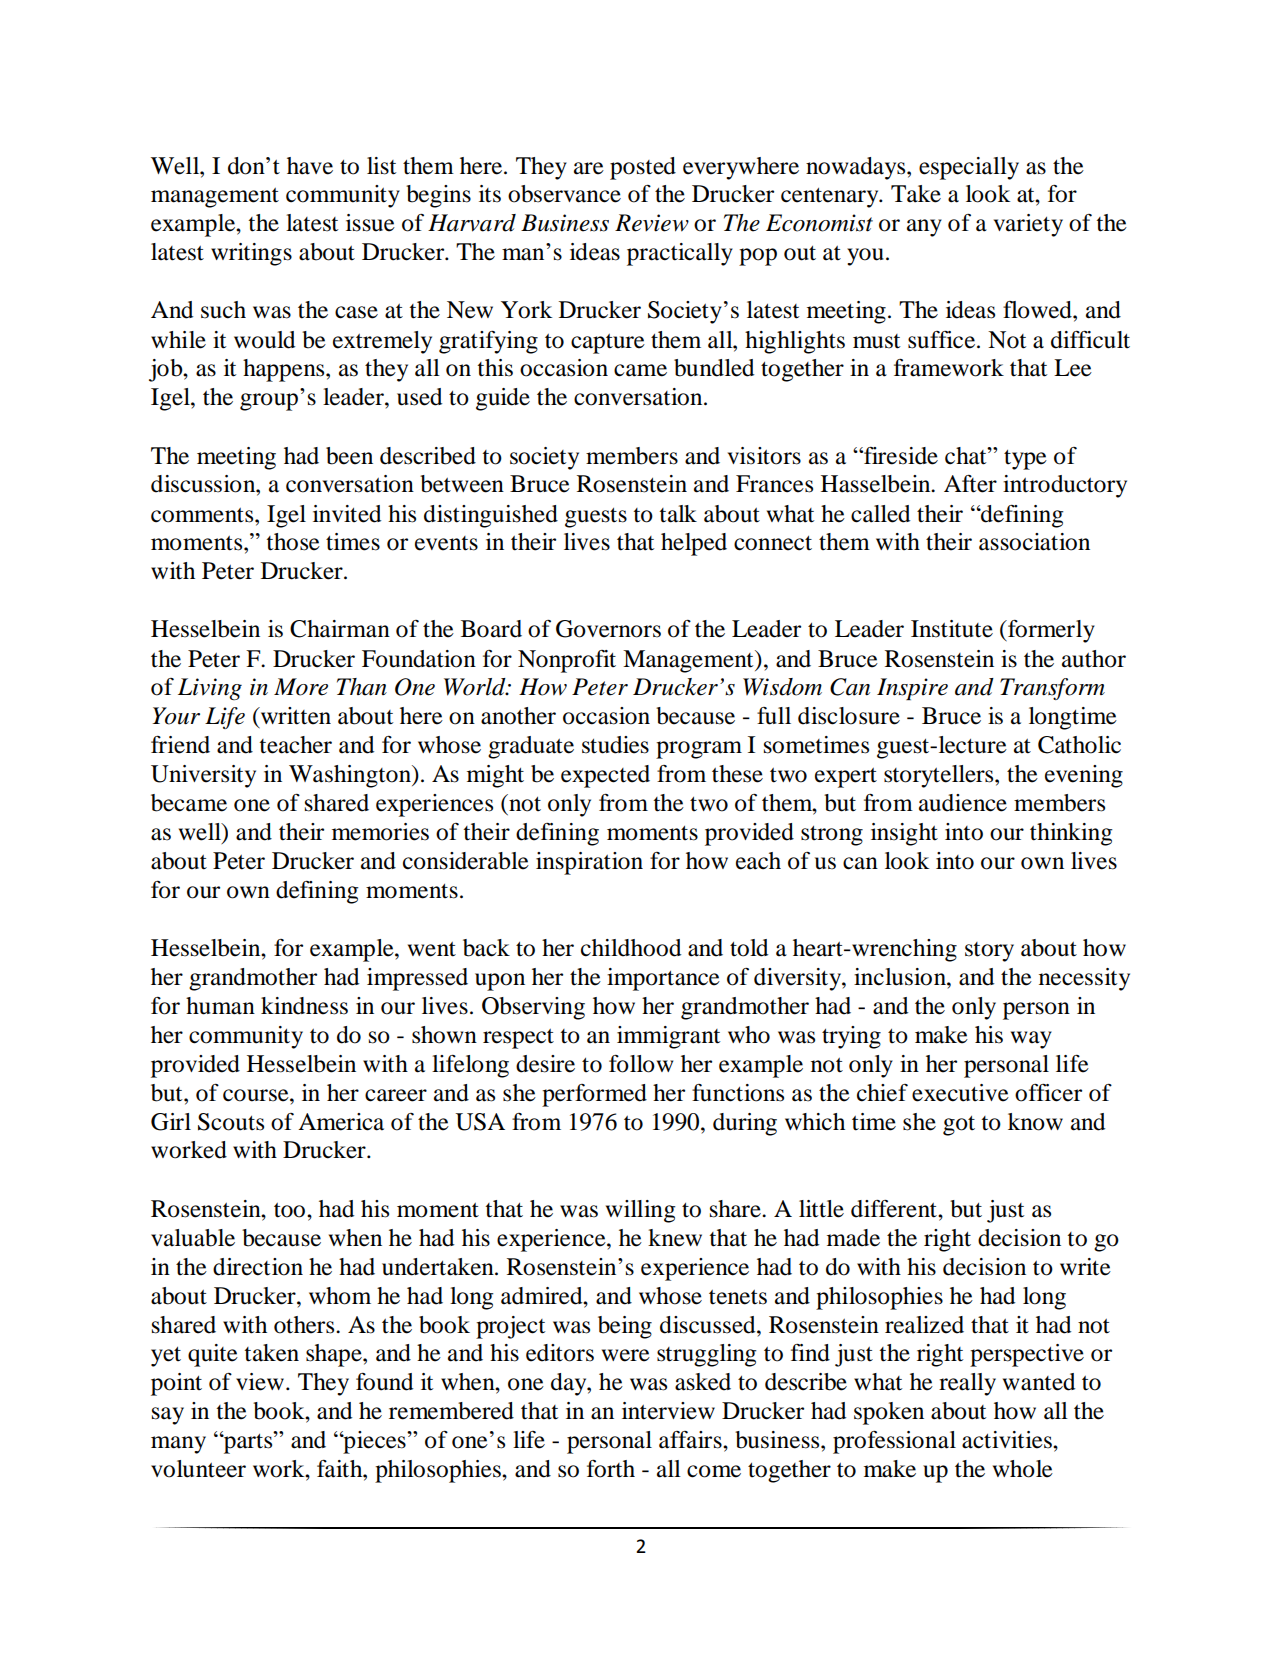 This screenshot has height=1660, width=1283. What do you see at coordinates (1025, 460) in the screenshot?
I see `type` at bounding box center [1025, 460].
